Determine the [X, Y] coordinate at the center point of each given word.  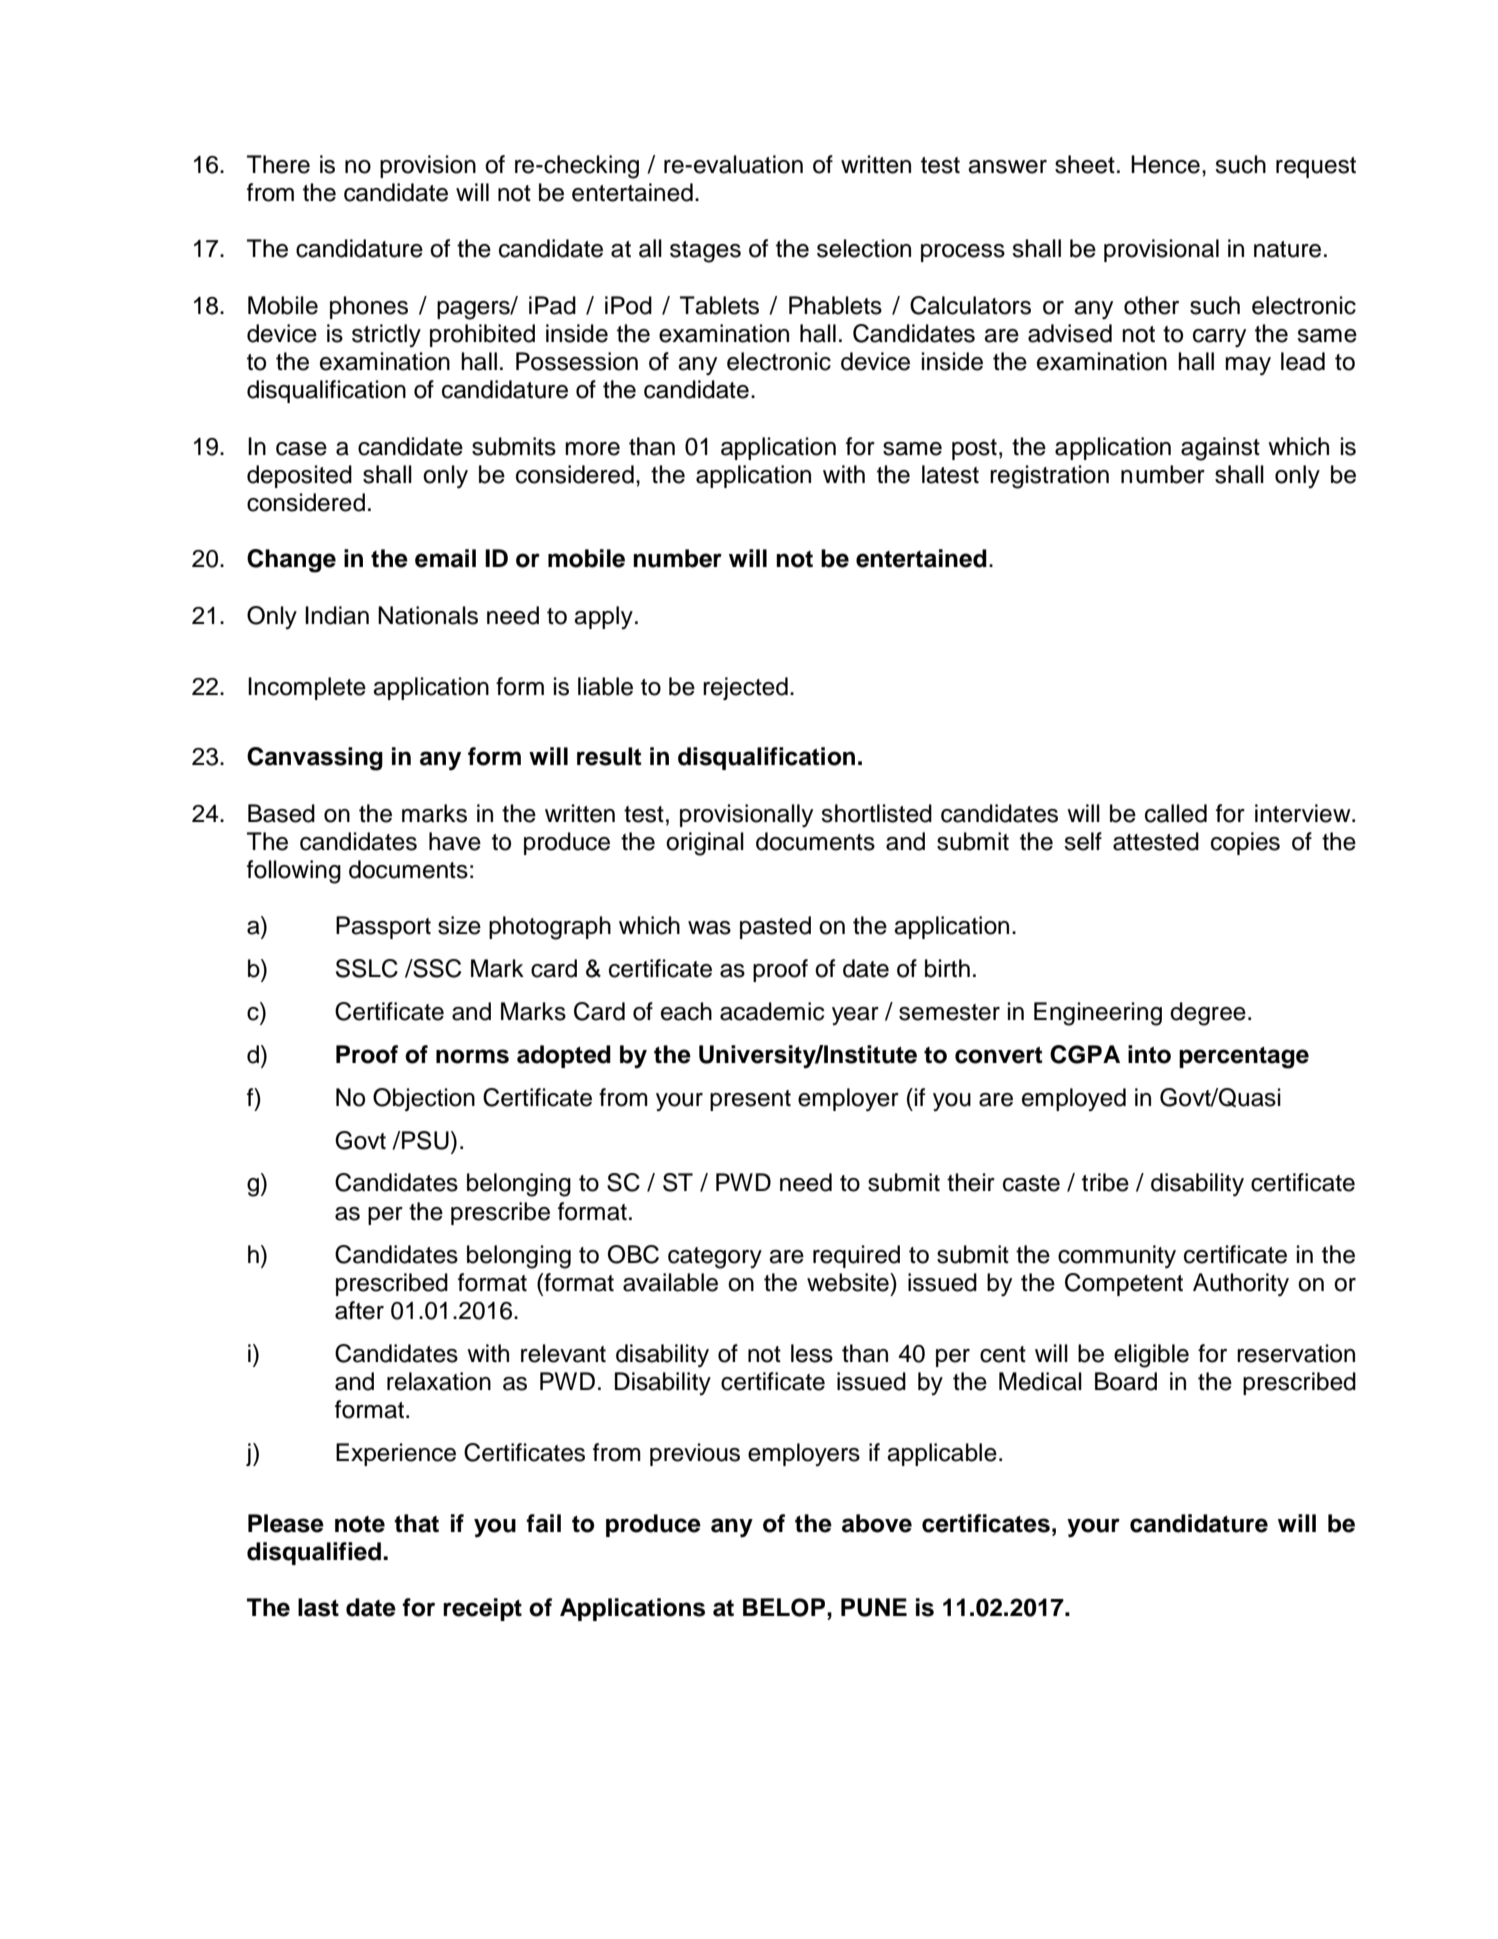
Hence [1165, 164]
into [1149, 1054]
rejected [745, 688]
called [1176, 813]
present [750, 1100]
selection [864, 248]
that [416, 1523]
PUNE [874, 1607]
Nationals [428, 615]
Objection [424, 1099]
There [278, 164]
